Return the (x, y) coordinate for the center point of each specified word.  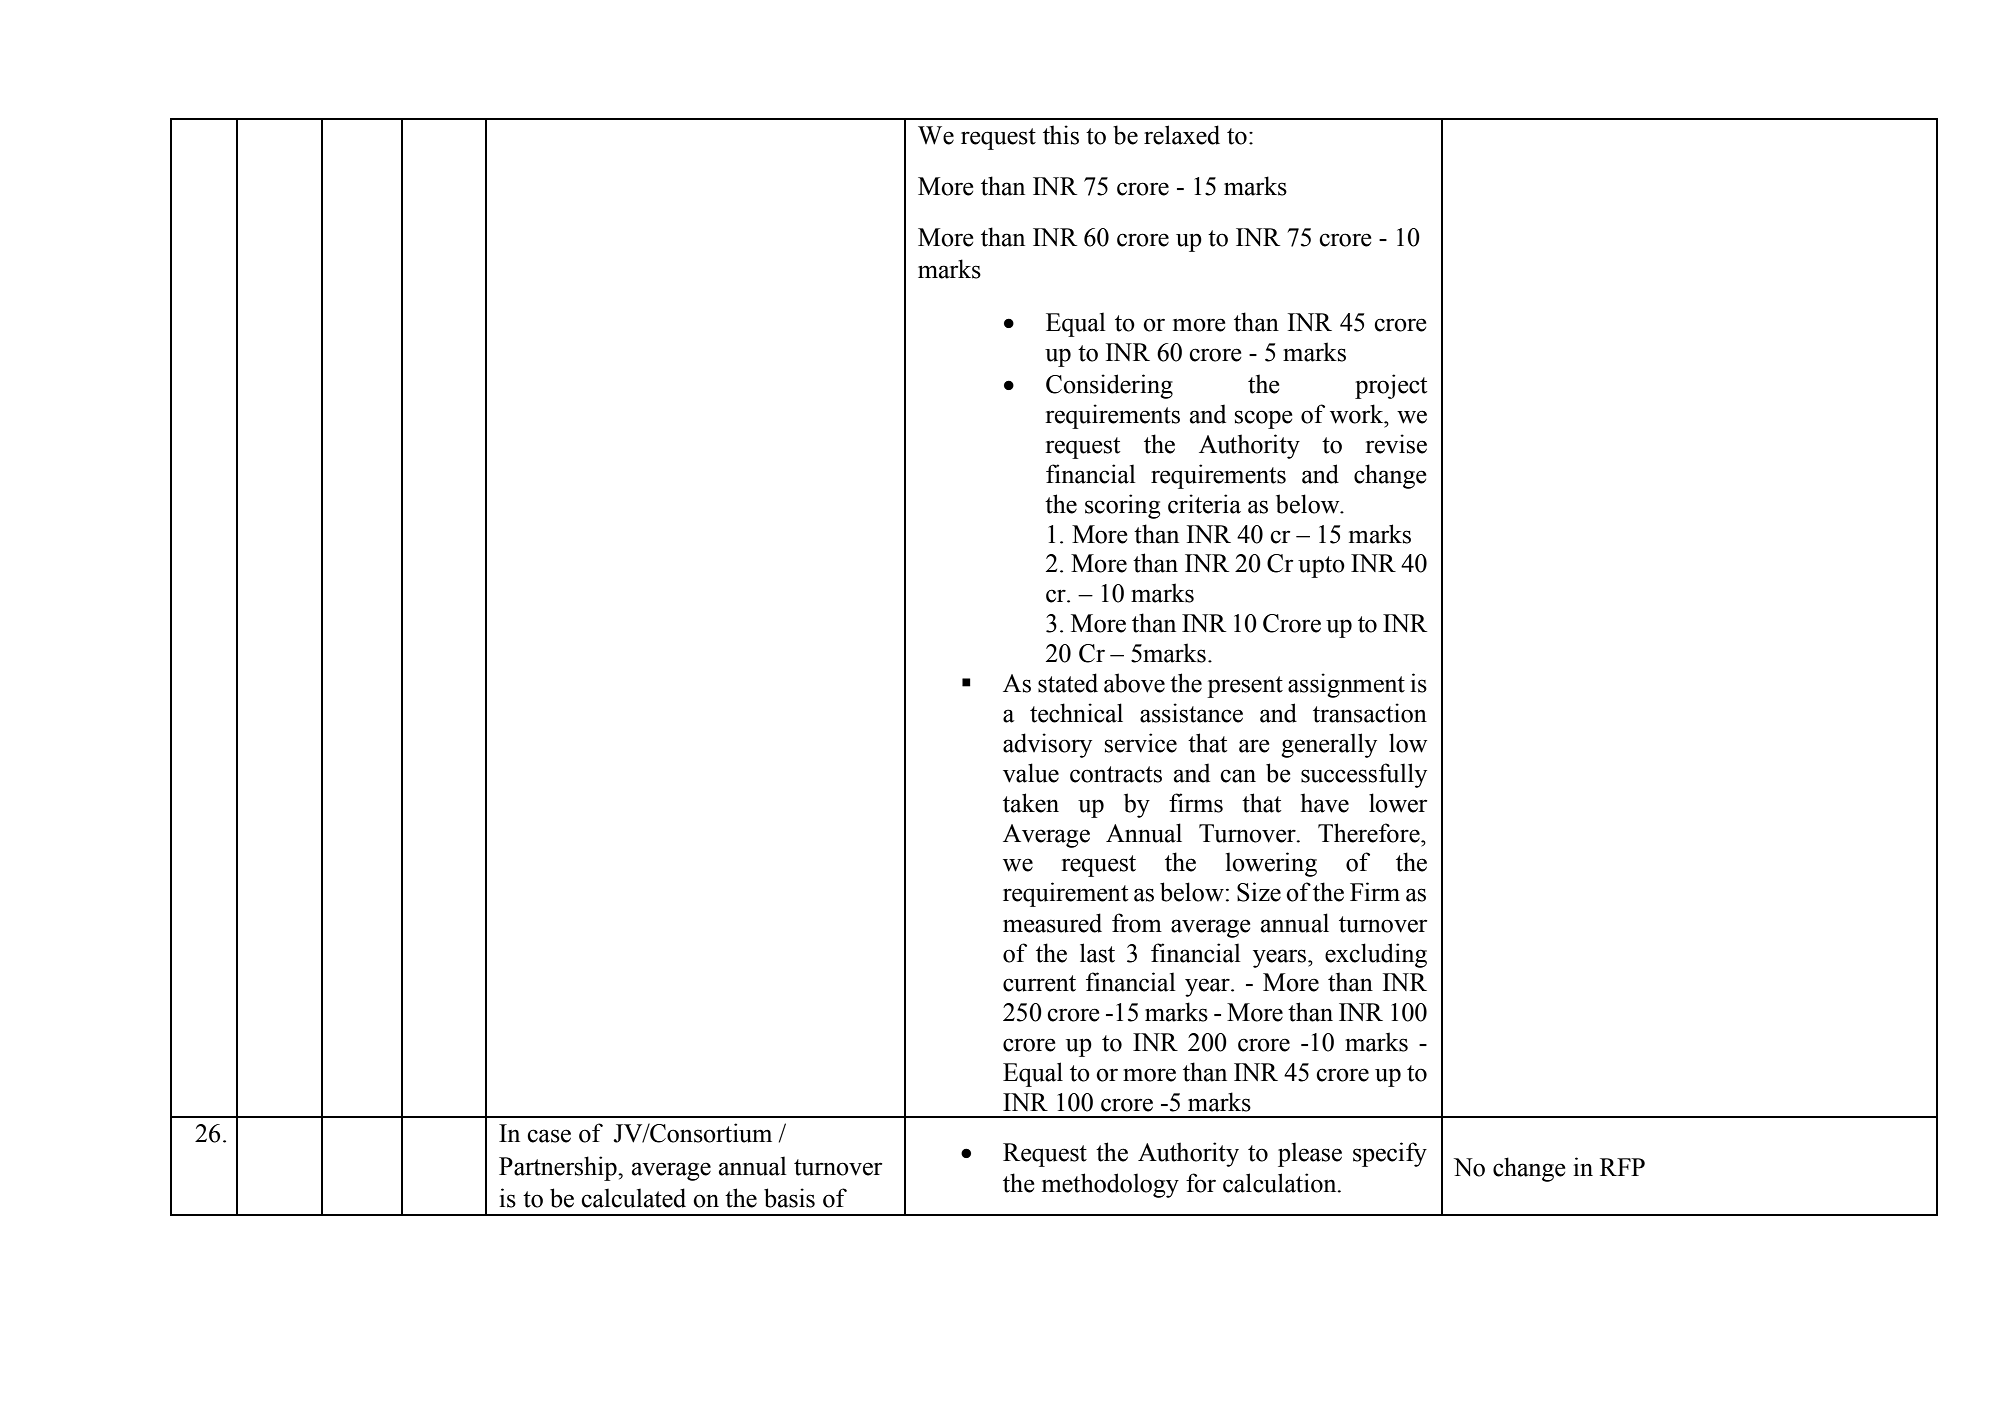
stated (1068, 683)
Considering (1109, 386)
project (1391, 386)
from (1137, 923)
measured (1052, 923)
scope (1263, 419)
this (1061, 135)
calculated (633, 1198)
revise (1396, 444)
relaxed (1182, 135)
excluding (1376, 955)
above (1134, 683)
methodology (1110, 1185)
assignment (1346, 685)
